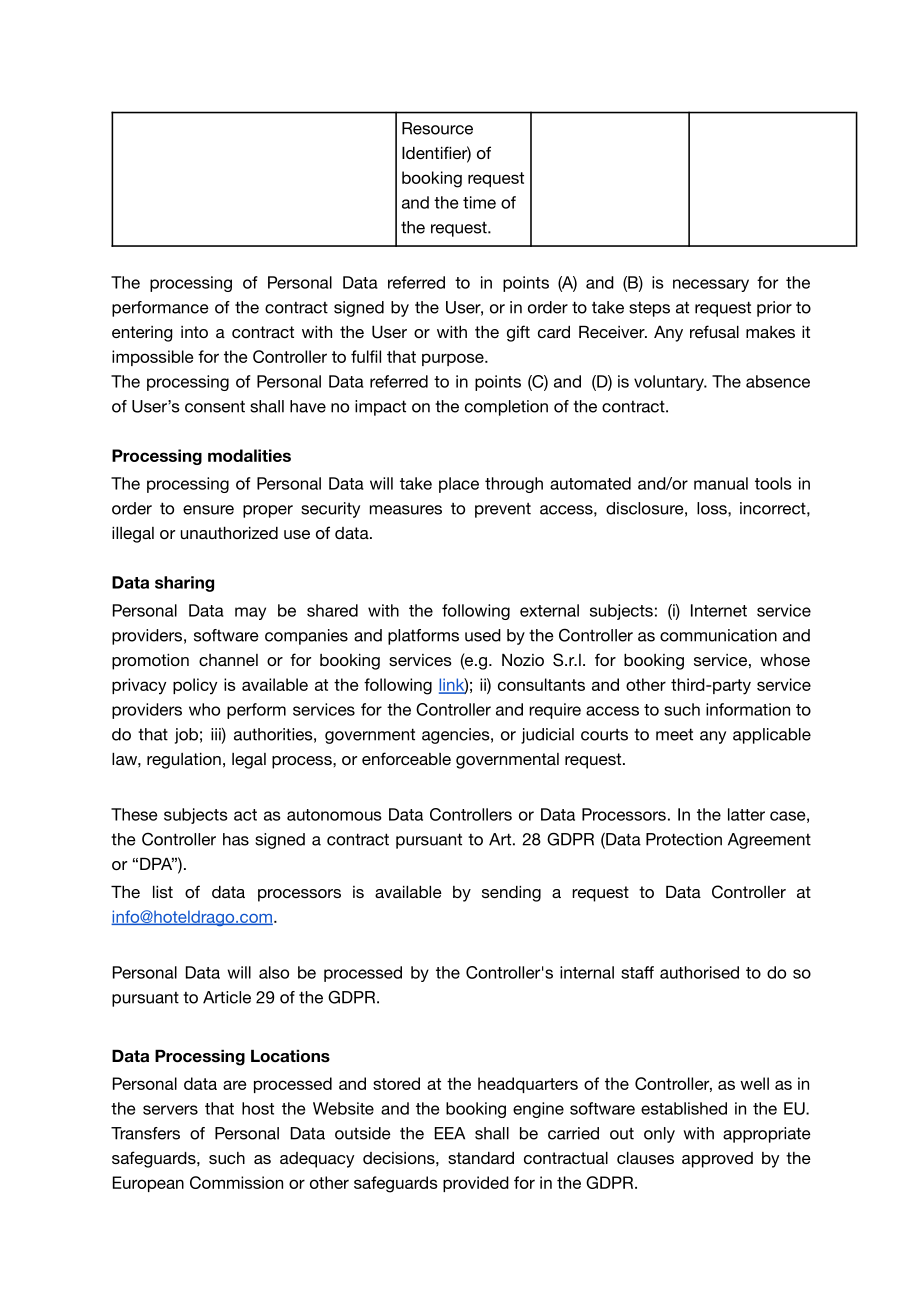 This document has width=924, height=1307. I want to click on Commission, so click(236, 1182).
